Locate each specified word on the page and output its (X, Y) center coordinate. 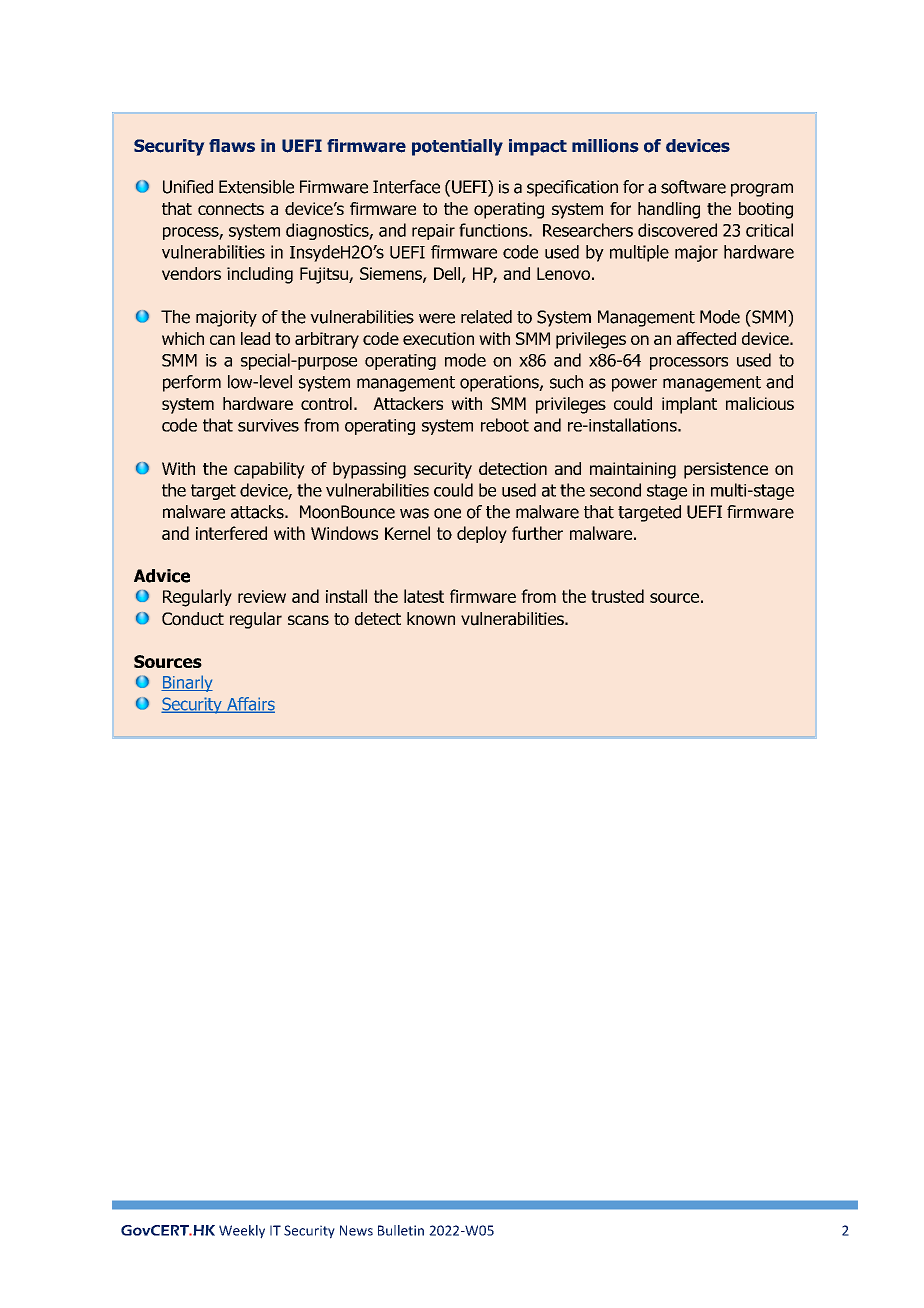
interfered (231, 533)
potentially (457, 147)
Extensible (256, 187)
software (693, 187)
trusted (617, 596)
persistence (726, 470)
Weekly (242, 1232)
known (431, 619)
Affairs (250, 705)
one (447, 513)
